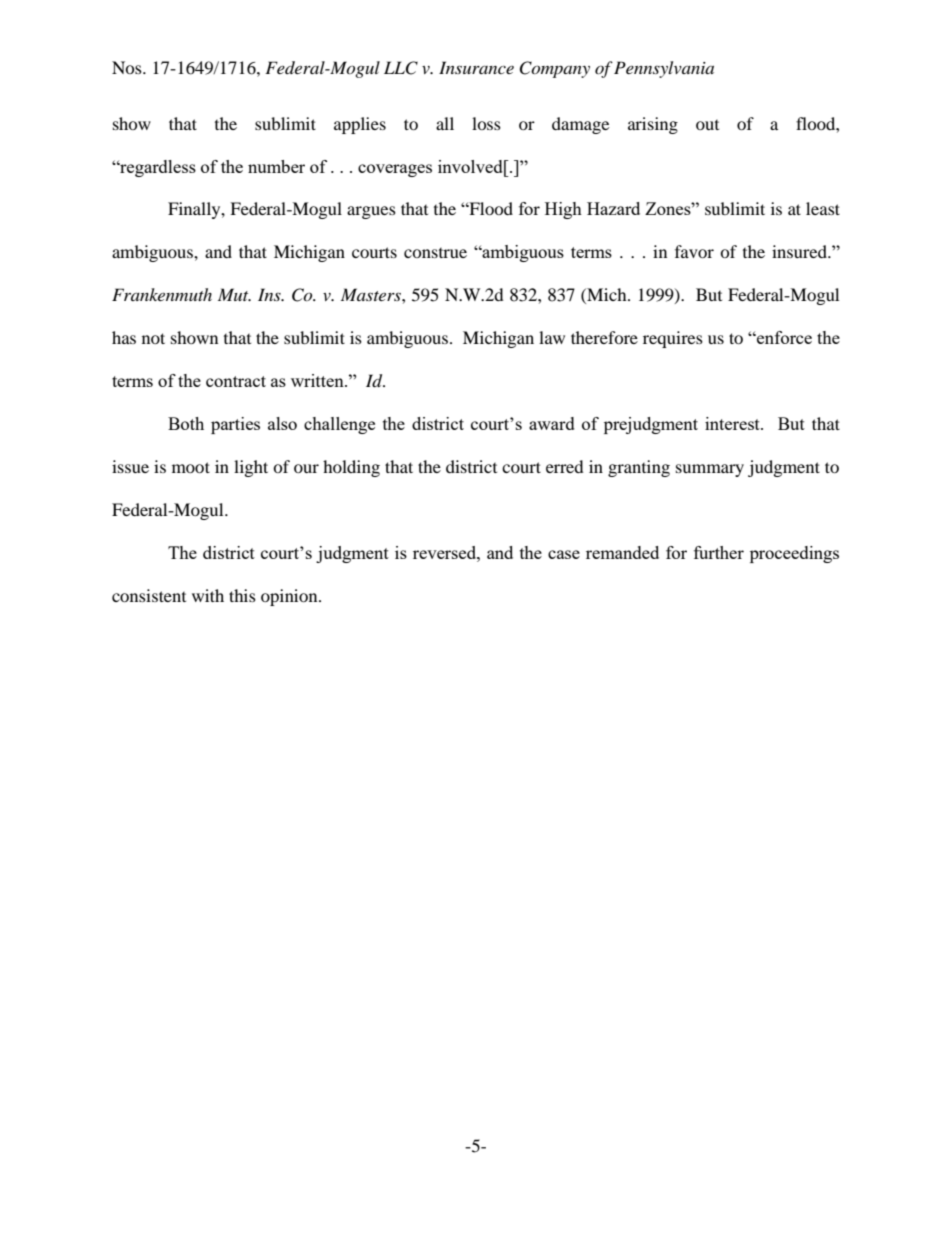  I want to click on Pennsylvania, so click(664, 69).
